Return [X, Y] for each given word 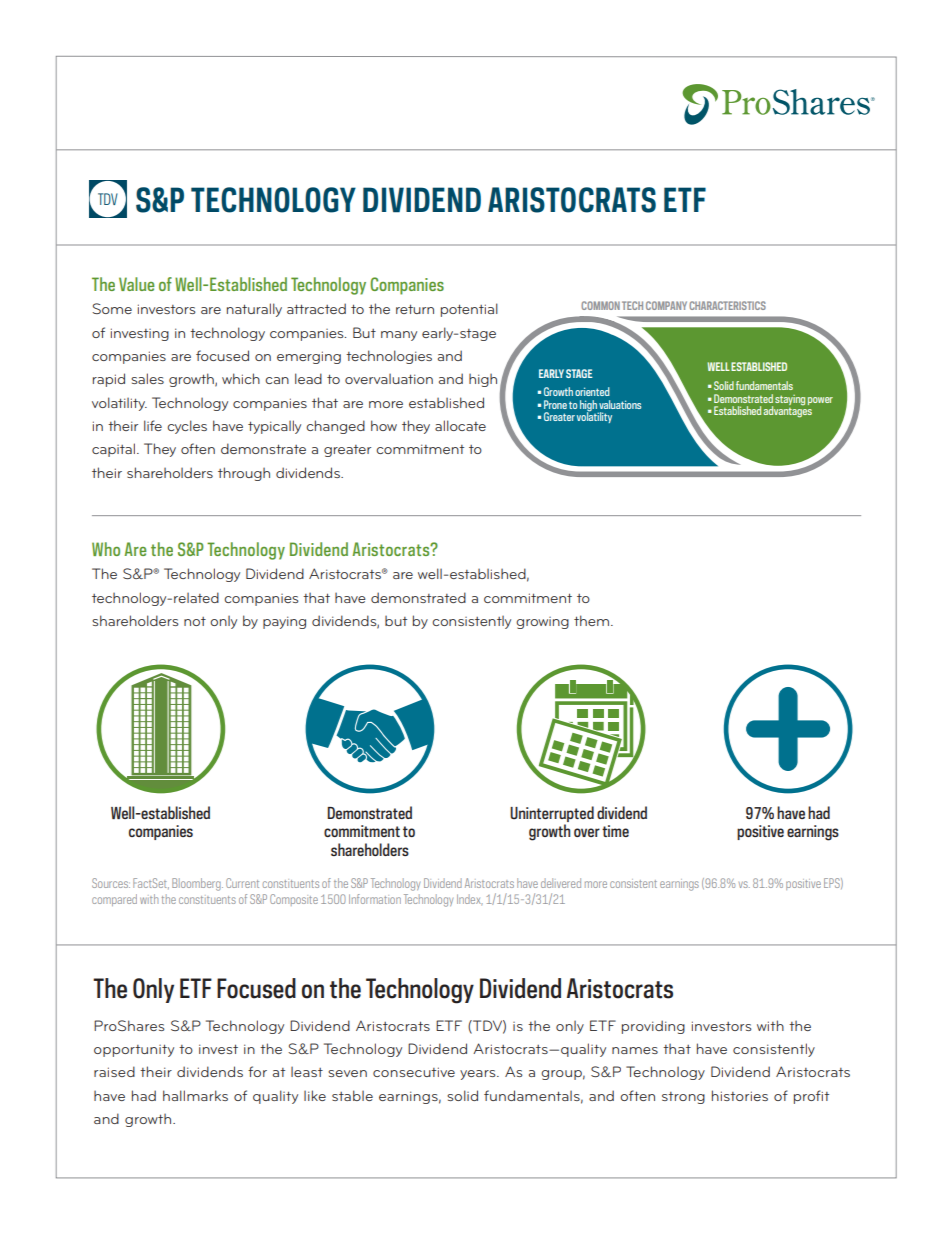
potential [469, 310]
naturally [254, 310]
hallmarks [195, 1095]
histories [740, 1095]
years [479, 1075]
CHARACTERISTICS [727, 305]
